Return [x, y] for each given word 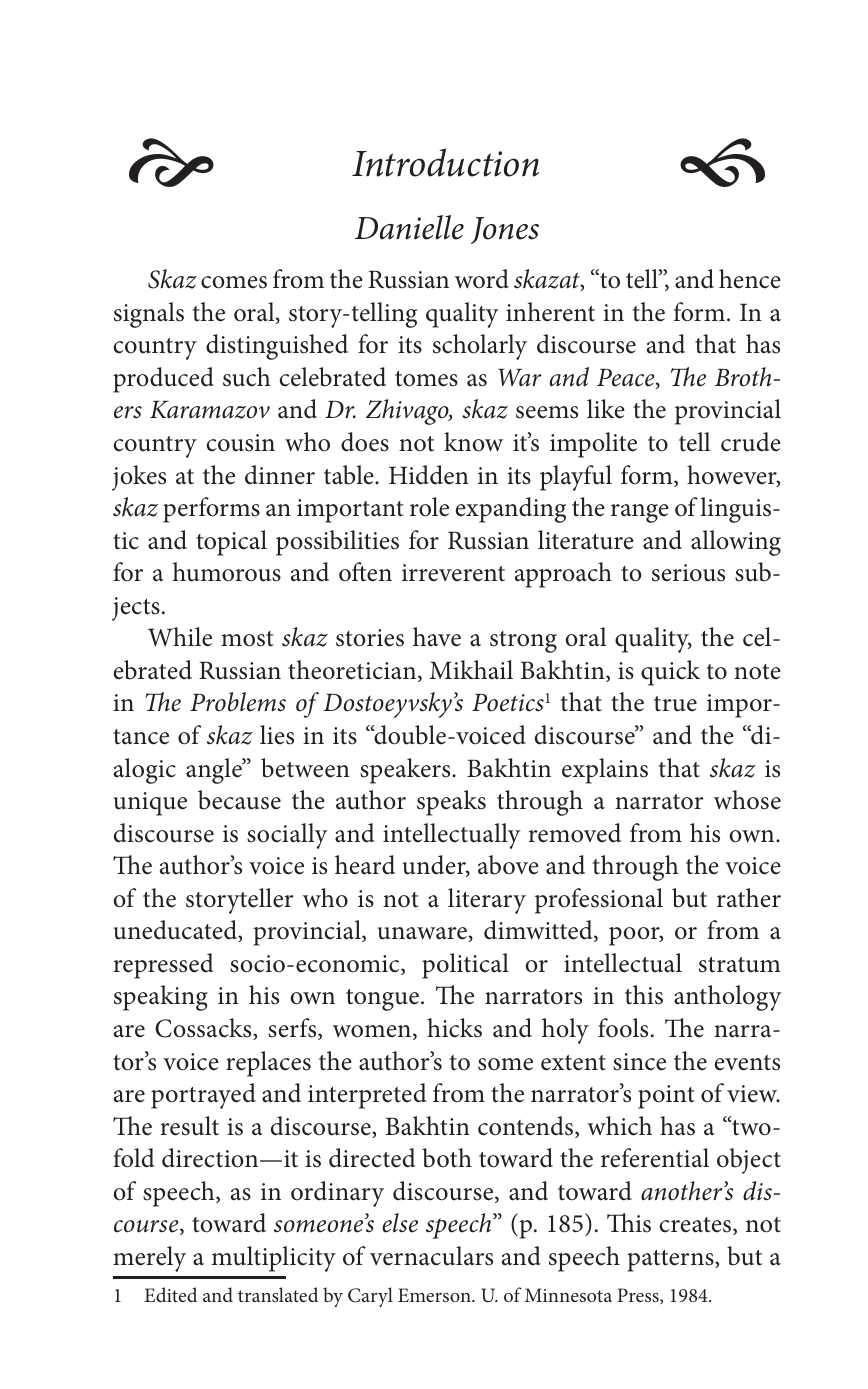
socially [287, 836]
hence [750, 279]
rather [749, 898]
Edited [170, 1294]
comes [234, 282]
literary [487, 901]
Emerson [435, 1295]
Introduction [445, 162]
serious [688, 573]
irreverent [453, 573]
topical [231, 543]
